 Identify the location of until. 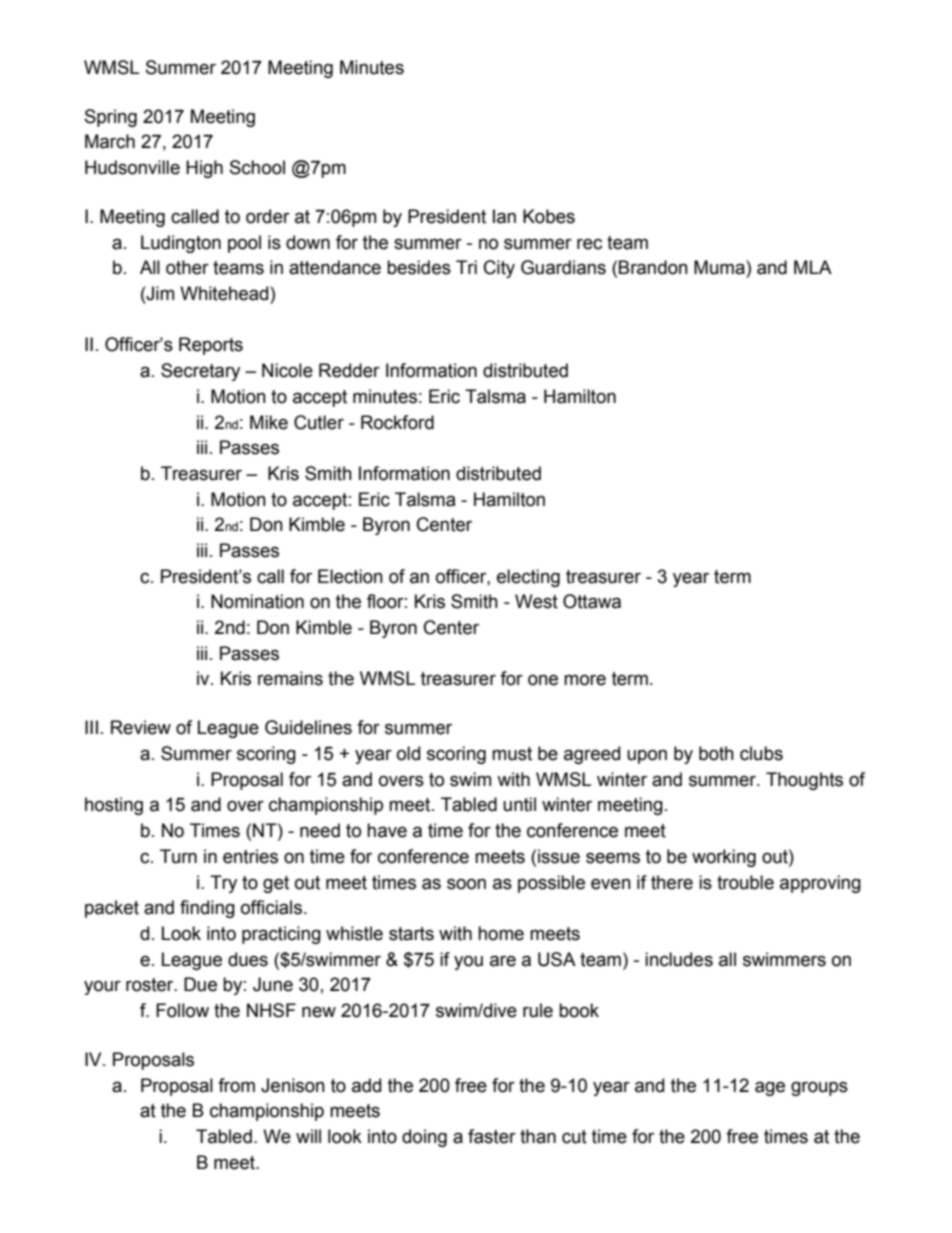
(519, 804).
